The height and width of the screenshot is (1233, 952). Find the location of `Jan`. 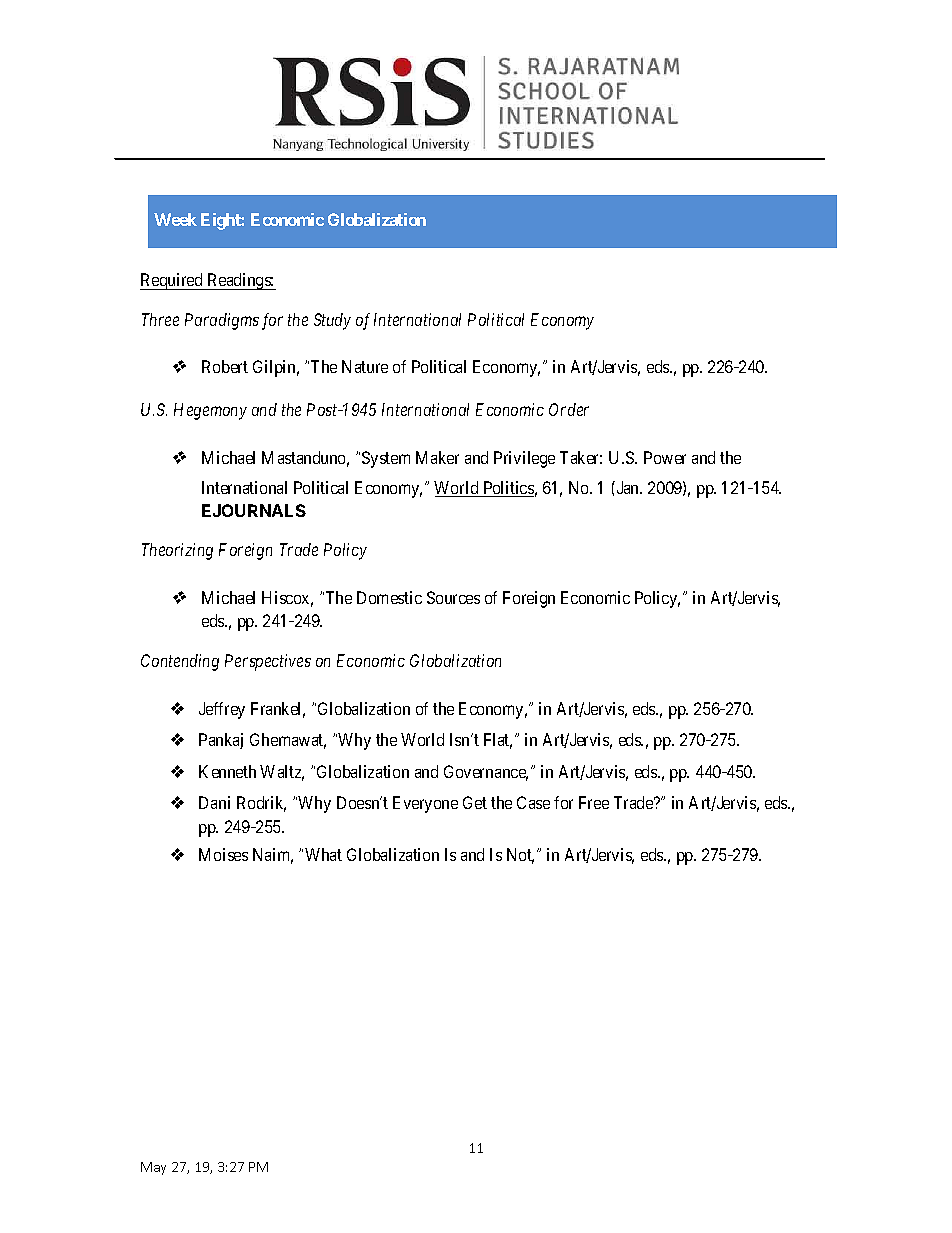

Jan is located at coordinates (627, 487).
